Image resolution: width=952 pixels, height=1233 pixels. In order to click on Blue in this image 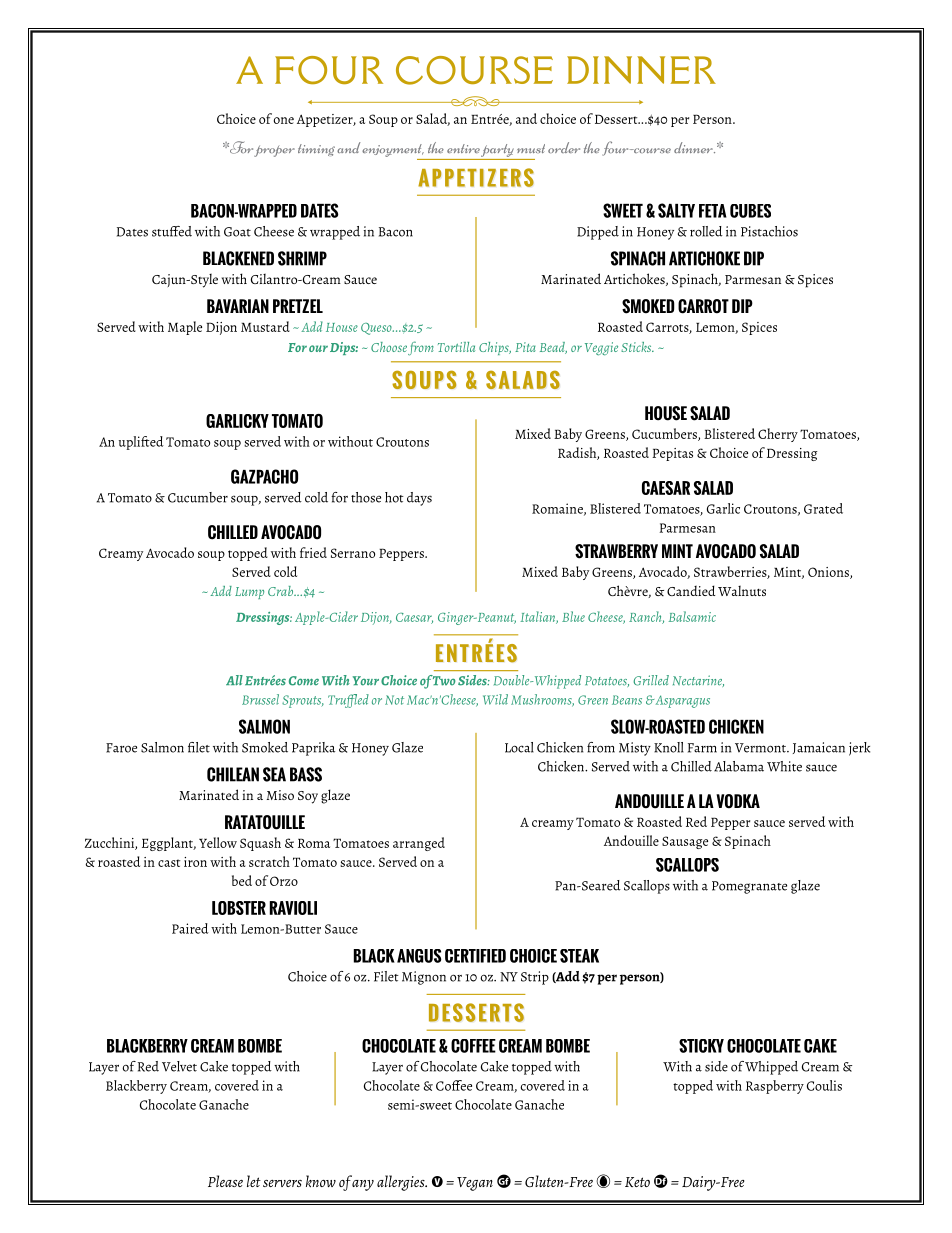, I will do `click(573, 616)`.
